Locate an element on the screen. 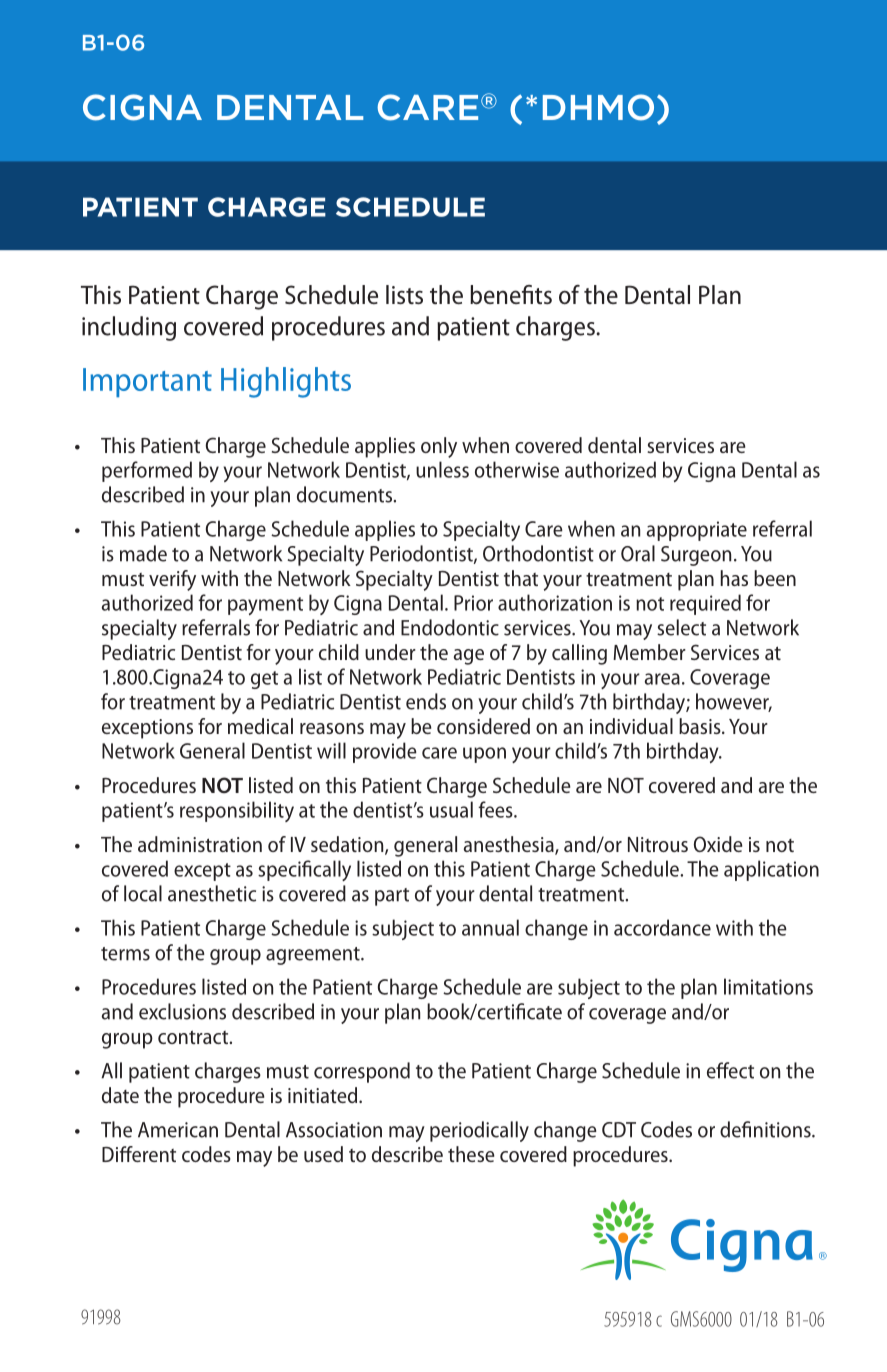  basis is located at coordinates (701, 726).
